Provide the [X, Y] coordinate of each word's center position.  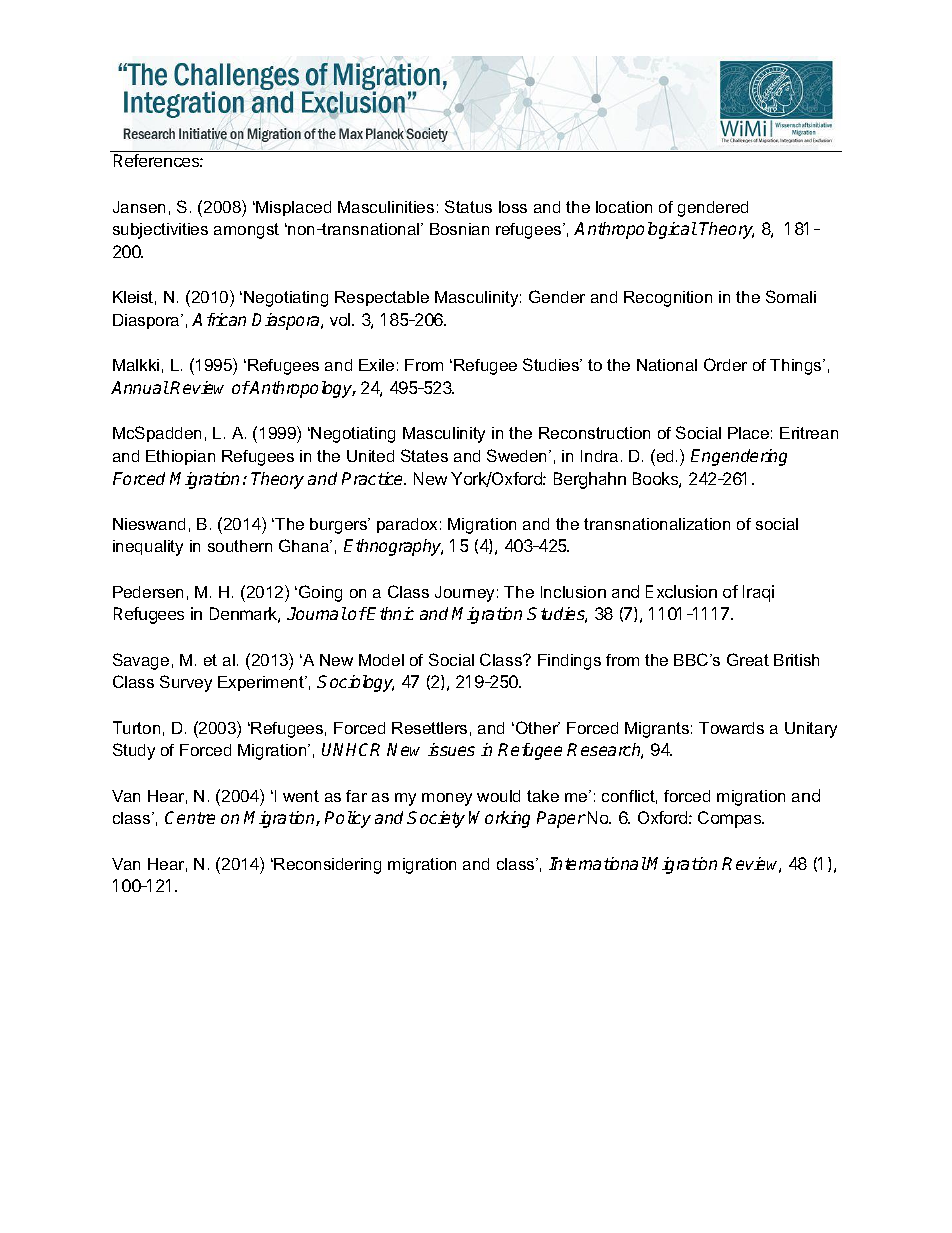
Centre [190, 817]
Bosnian [459, 229]
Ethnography [393, 547]
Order [725, 364]
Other [536, 727]
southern [240, 546]
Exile [376, 365]
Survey [186, 683]
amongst [246, 231]
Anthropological [635, 230]
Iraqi [758, 593]
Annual [140, 387]
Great [748, 659]
